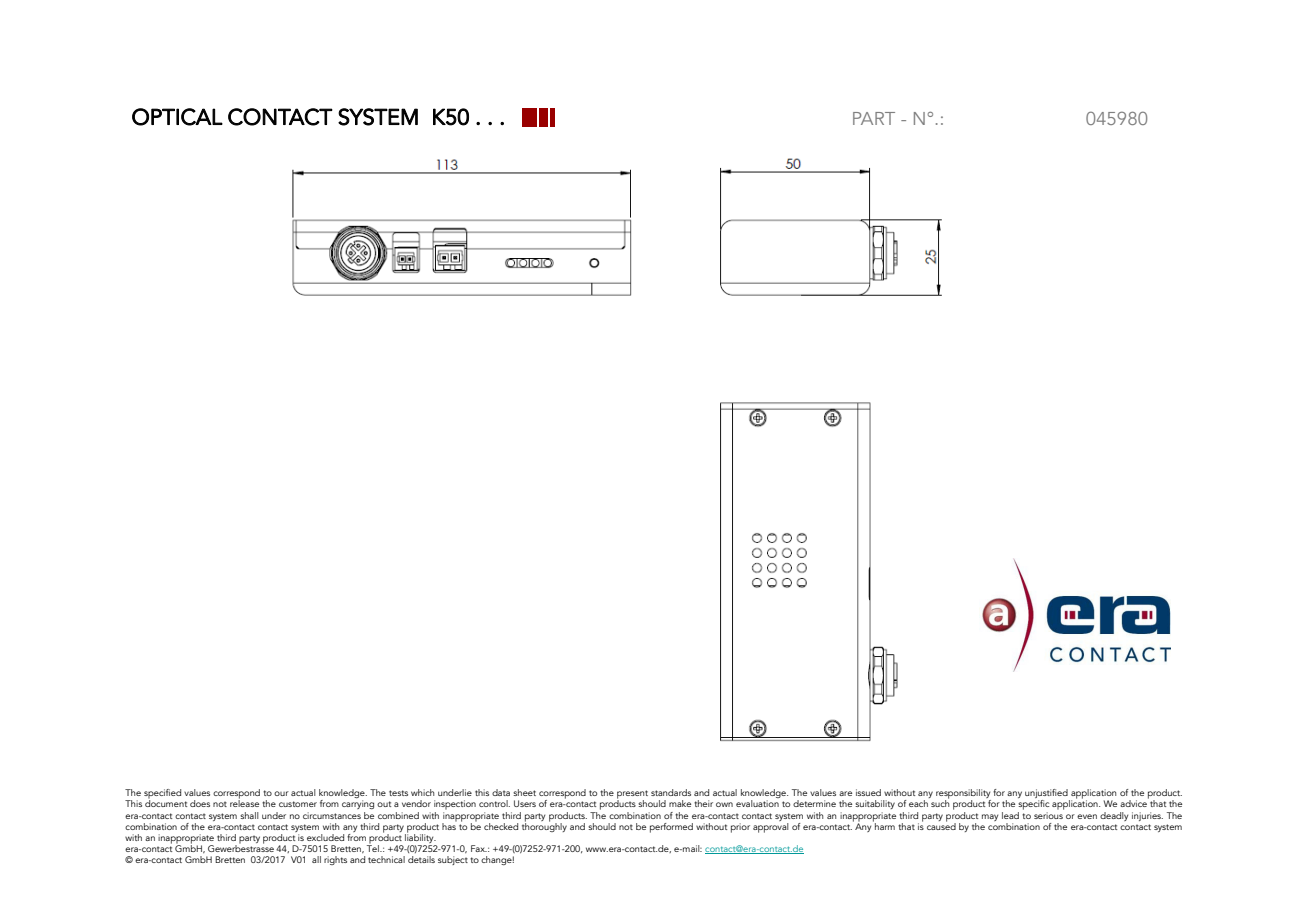 This screenshot has width=1308, height=924. I want to click on responsibility, so click(963, 795).
